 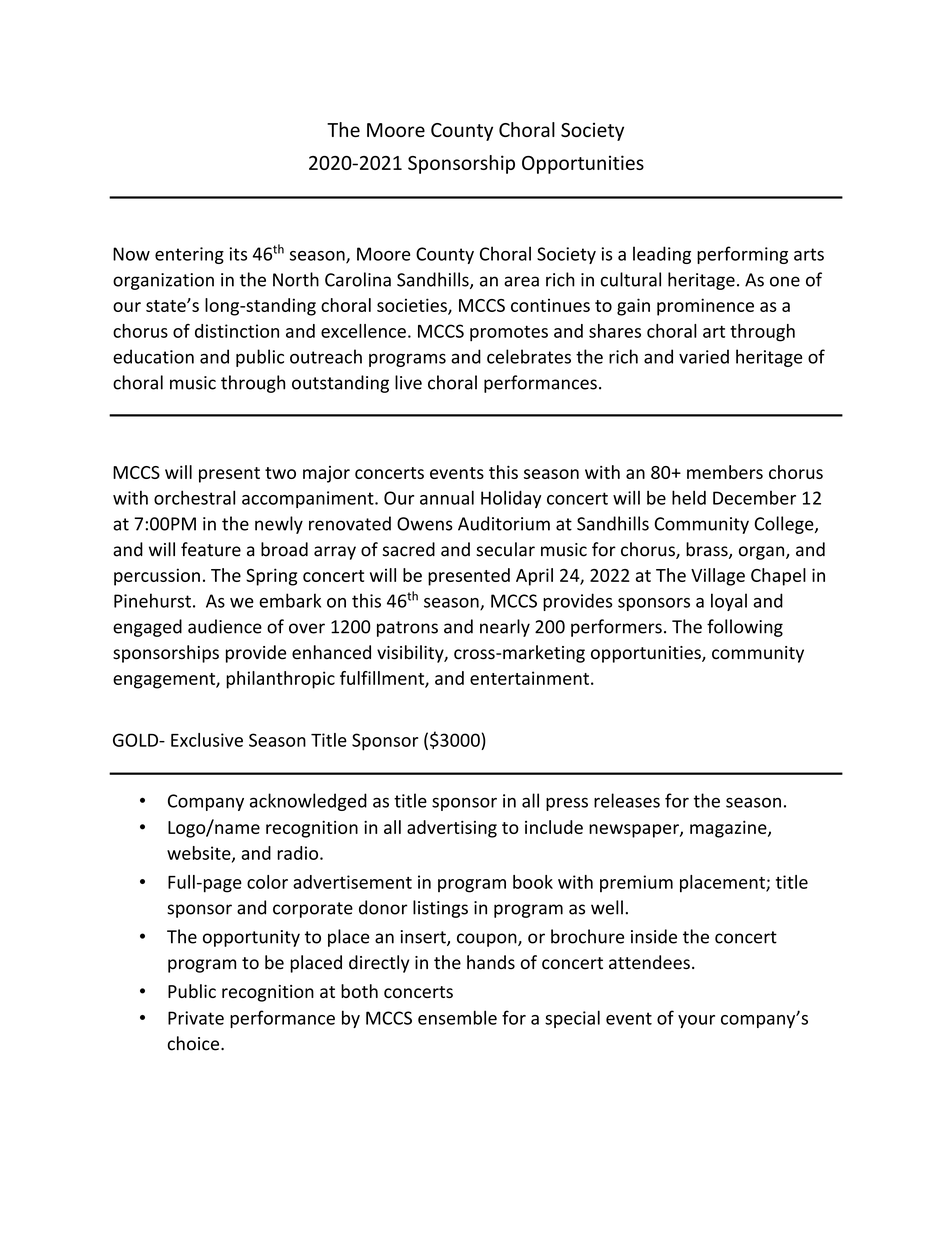 What do you see at coordinates (452, 829) in the screenshot?
I see `advertising` at bounding box center [452, 829].
